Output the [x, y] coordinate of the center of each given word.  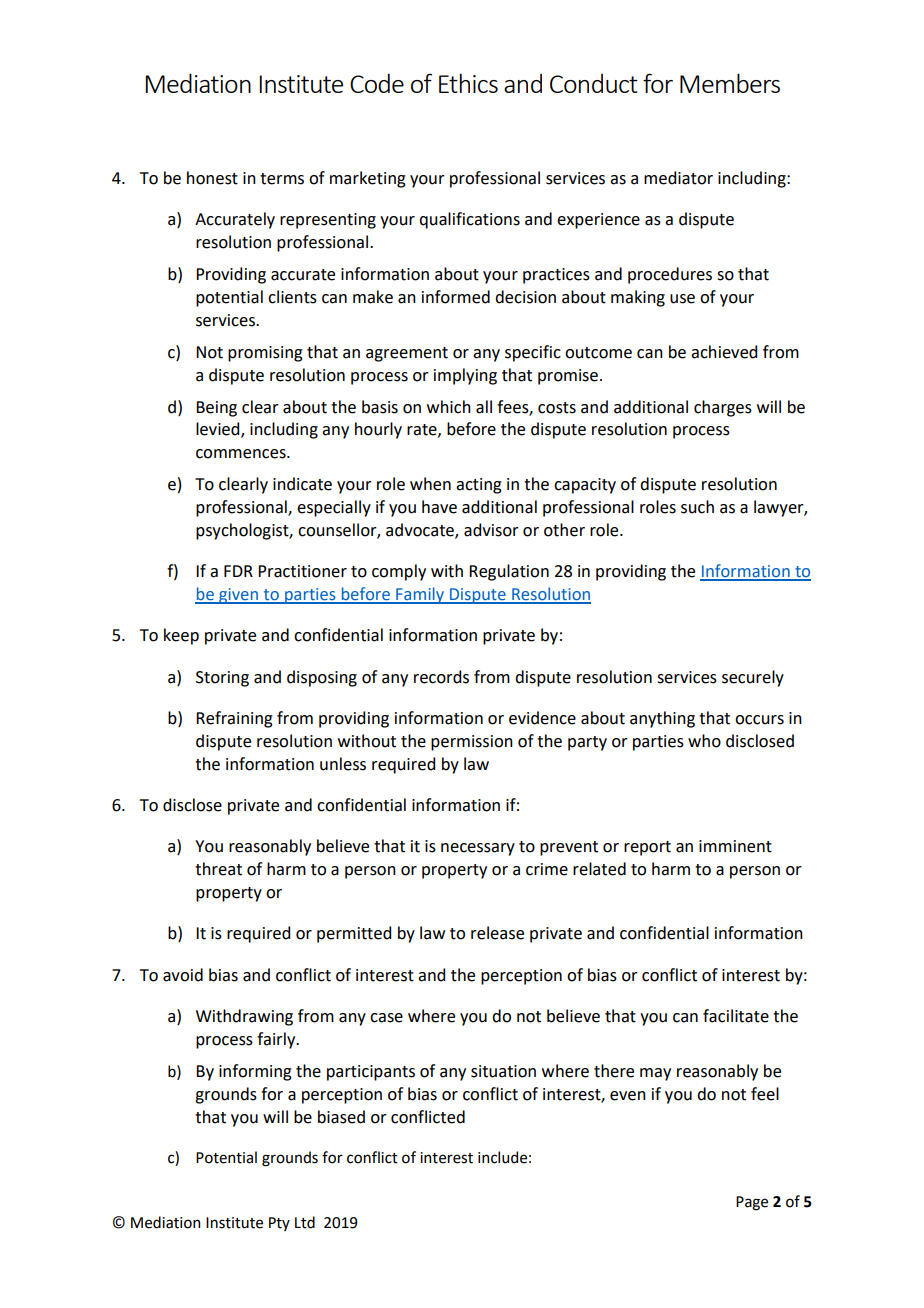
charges [723, 408]
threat [218, 869]
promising [265, 354]
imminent [735, 846]
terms [282, 179]
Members [730, 83]
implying [465, 376]
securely [753, 678]
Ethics [468, 83]
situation [503, 1071]
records [441, 677]
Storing [222, 679]
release [497, 933]
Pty [279, 1224]
